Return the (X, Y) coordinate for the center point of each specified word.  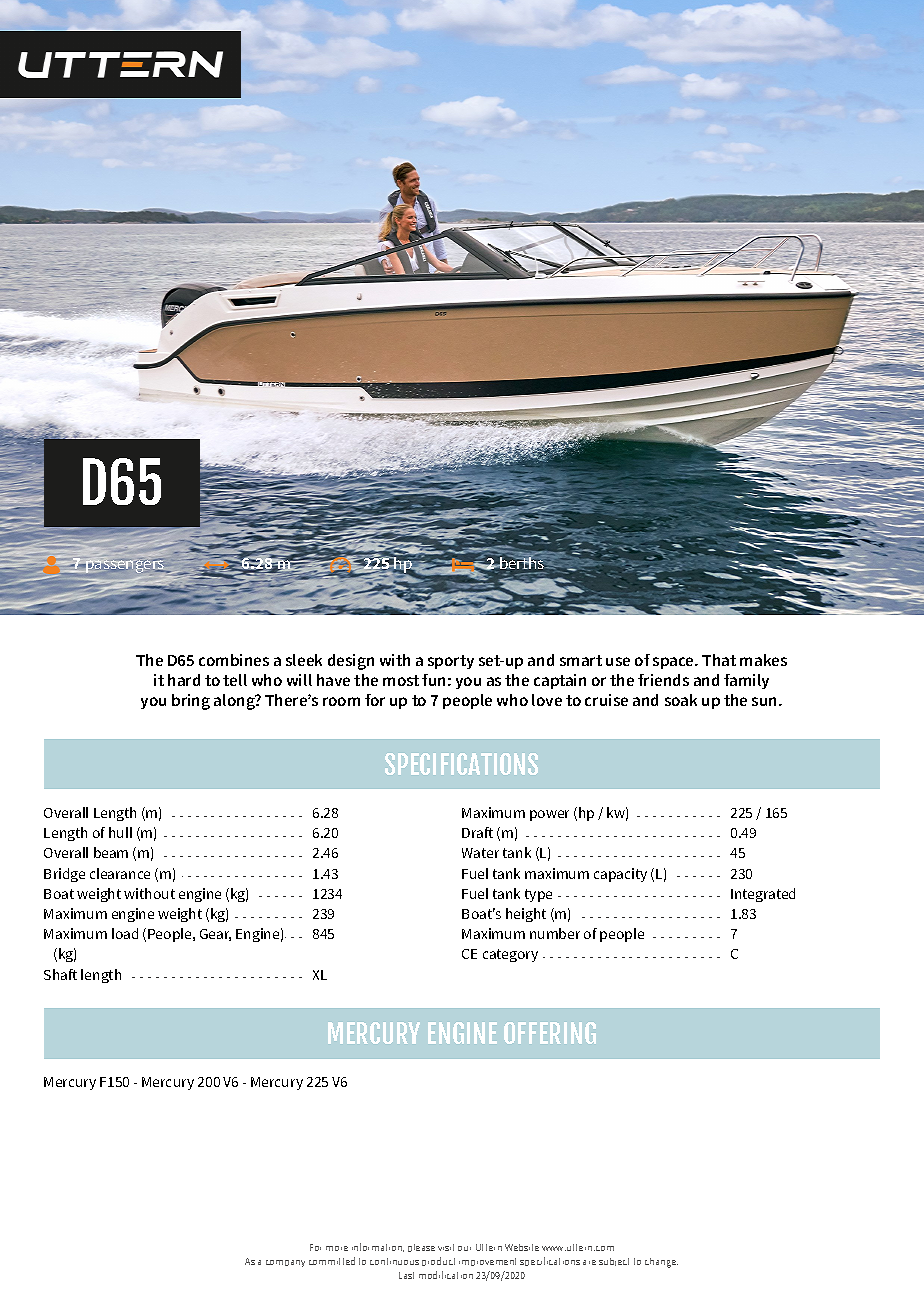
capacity (620, 875)
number (555, 933)
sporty (451, 662)
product (438, 1261)
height (526, 915)
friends (663, 680)
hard (184, 680)
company (285, 1263)
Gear (215, 935)
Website (522, 1247)
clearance (120, 873)
